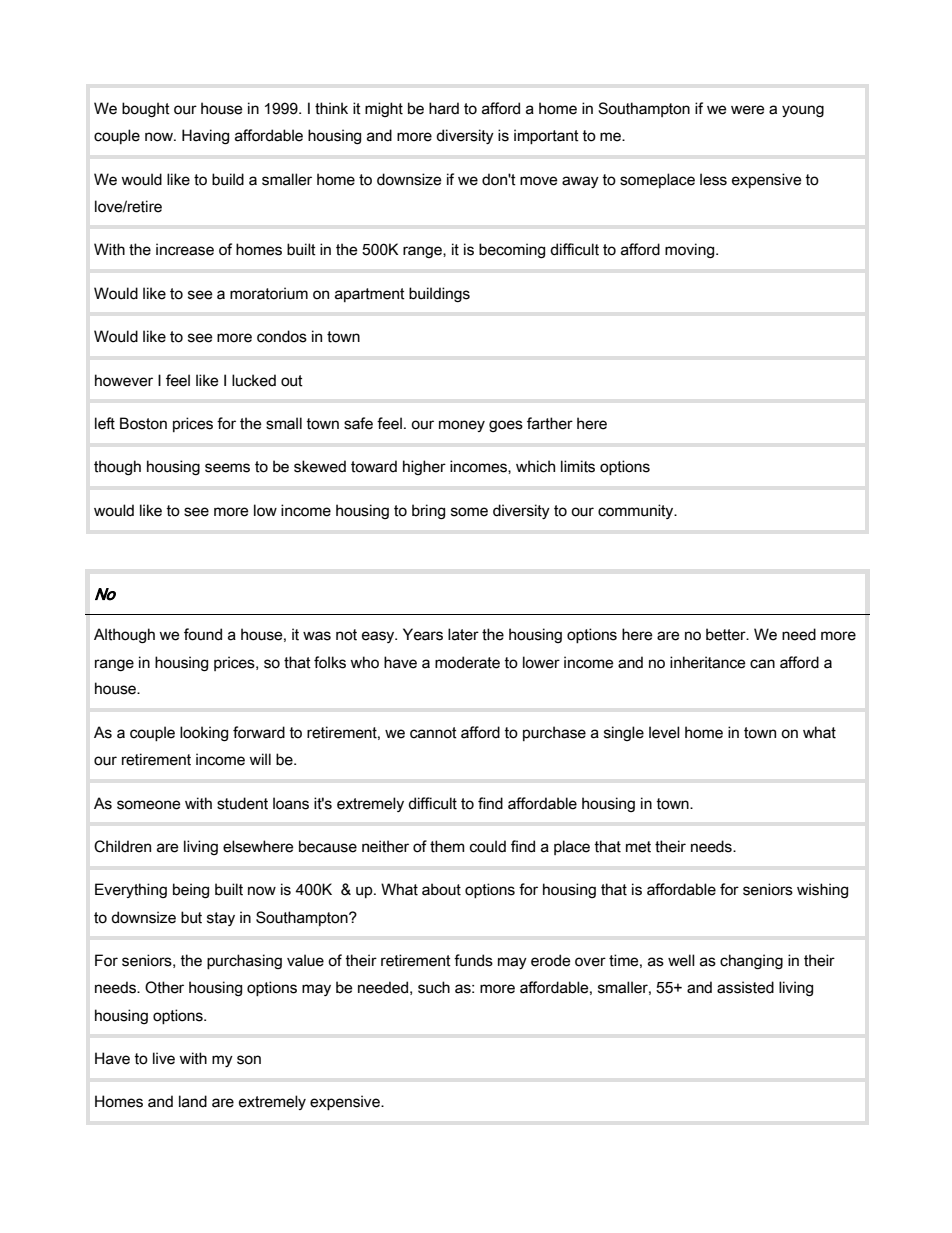 Image resolution: width=952 pixels, height=1233 pixels. I want to click on hard, so click(444, 108).
